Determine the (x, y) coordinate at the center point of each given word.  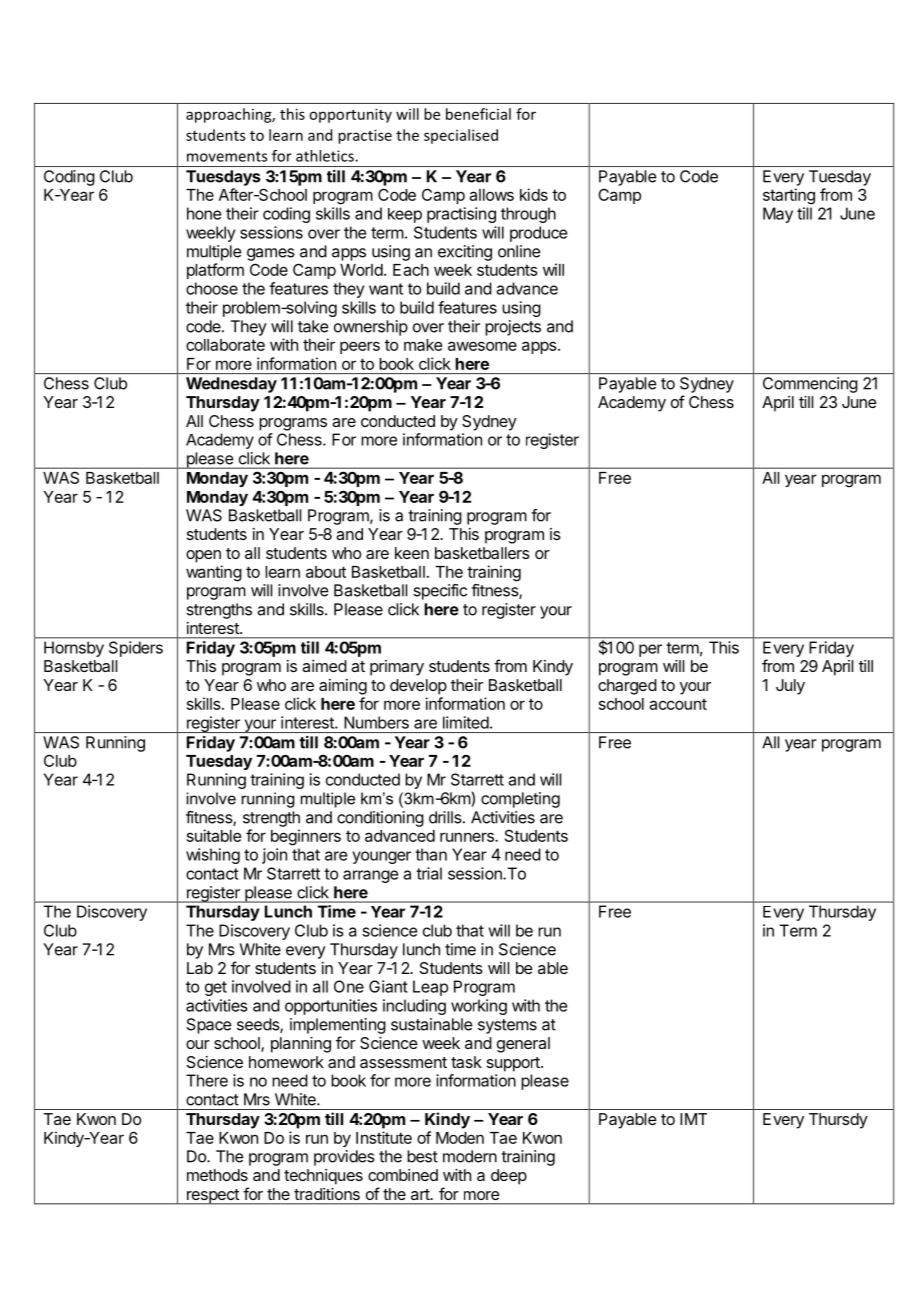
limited (466, 722)
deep (509, 1177)
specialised (461, 136)
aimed (324, 666)
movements (227, 156)
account (678, 704)
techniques (323, 1177)
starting (789, 196)
